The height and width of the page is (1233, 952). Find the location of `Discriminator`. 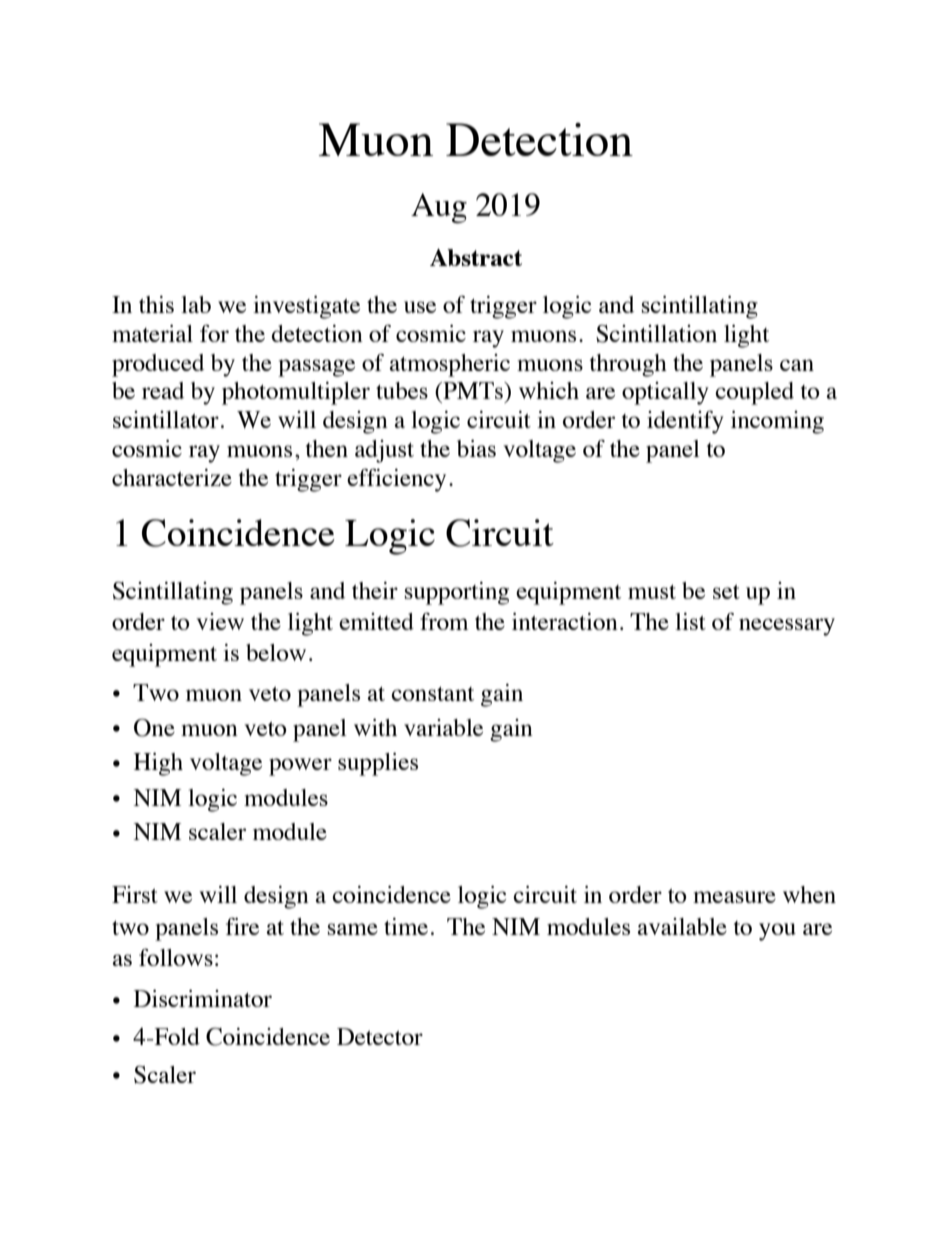

Discriminator is located at coordinates (203, 998).
